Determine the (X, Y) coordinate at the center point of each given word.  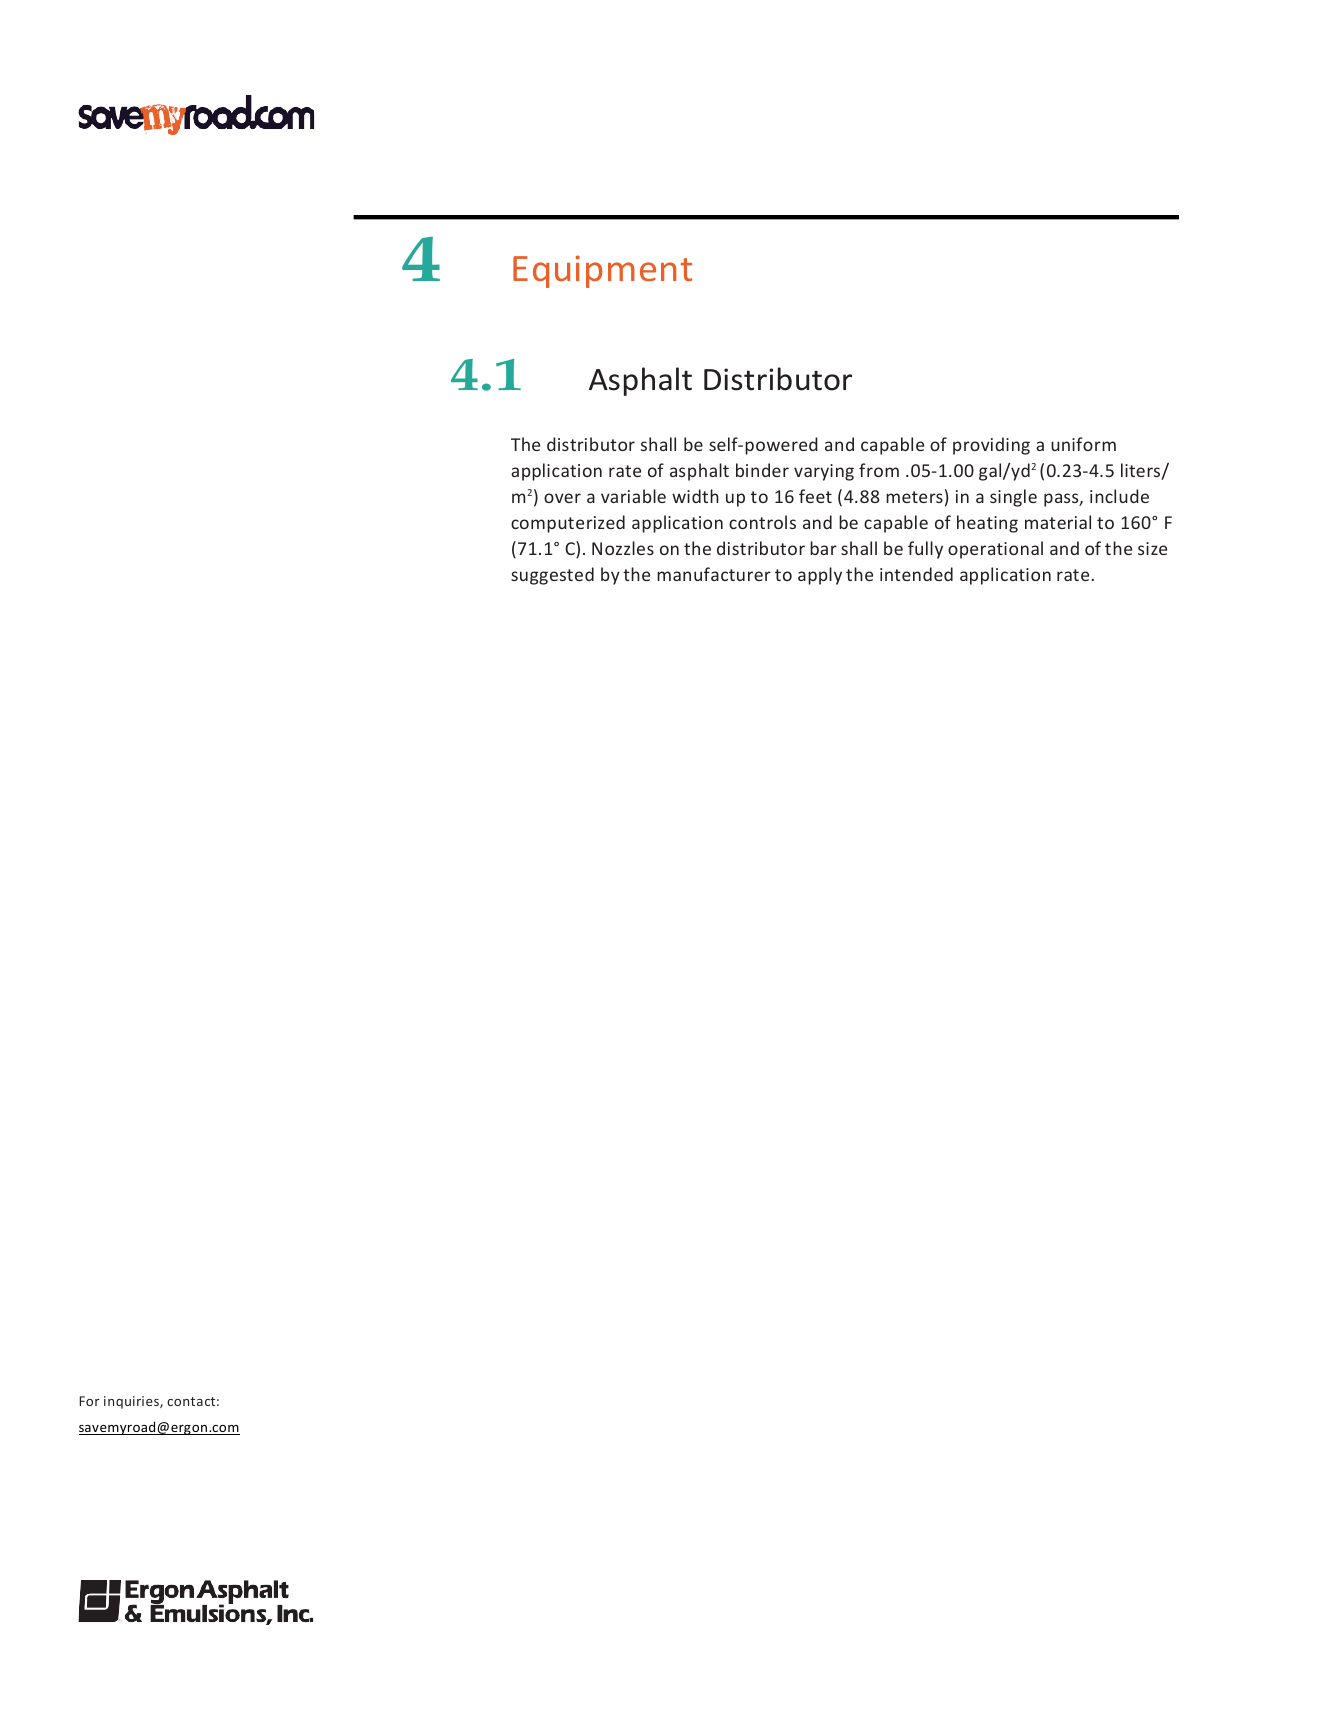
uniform (1083, 444)
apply (820, 576)
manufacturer (714, 574)
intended (916, 574)
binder (762, 470)
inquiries (132, 1402)
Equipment (602, 271)
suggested (552, 576)
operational (995, 550)
